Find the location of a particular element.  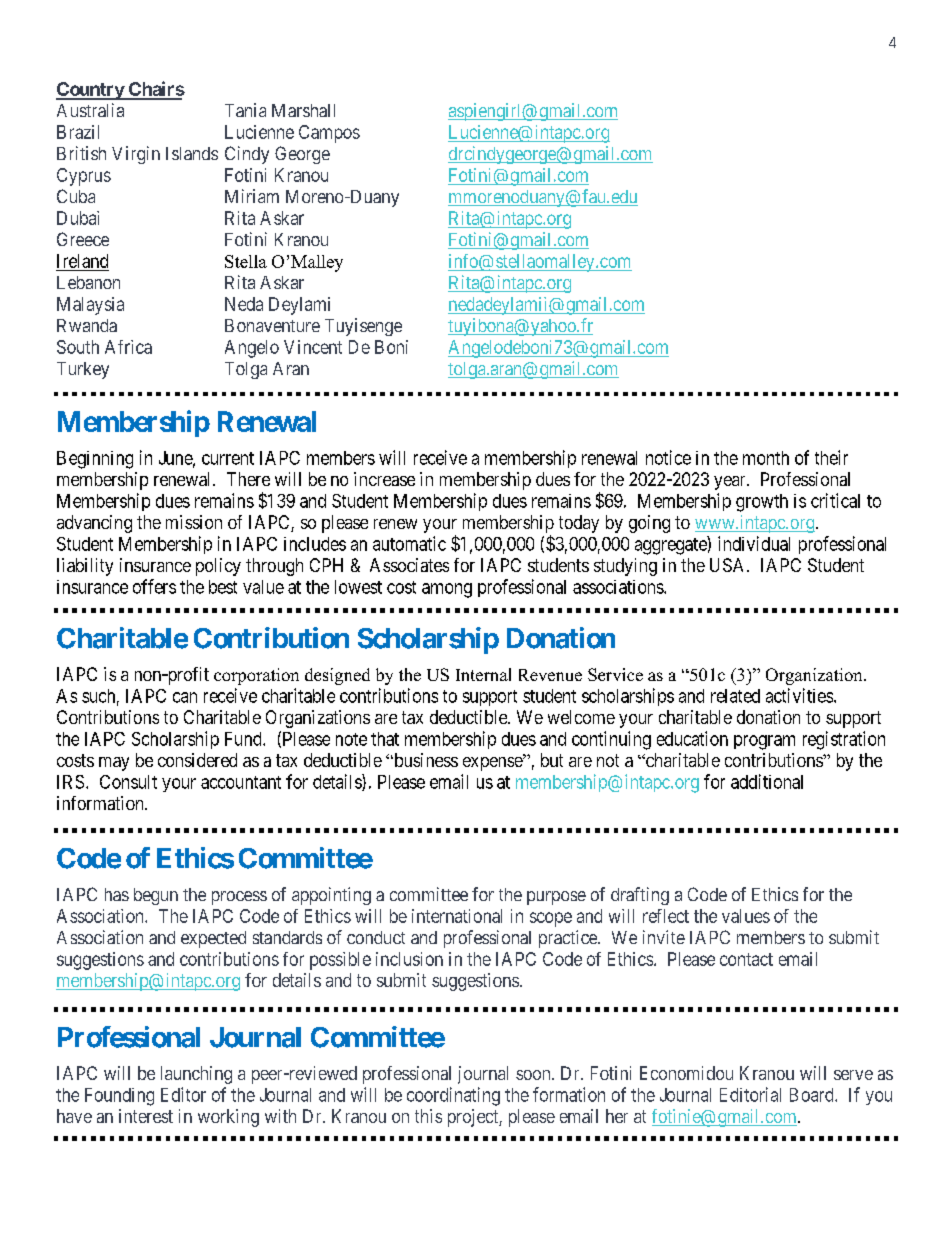

mission is located at coordinates (194, 522).
